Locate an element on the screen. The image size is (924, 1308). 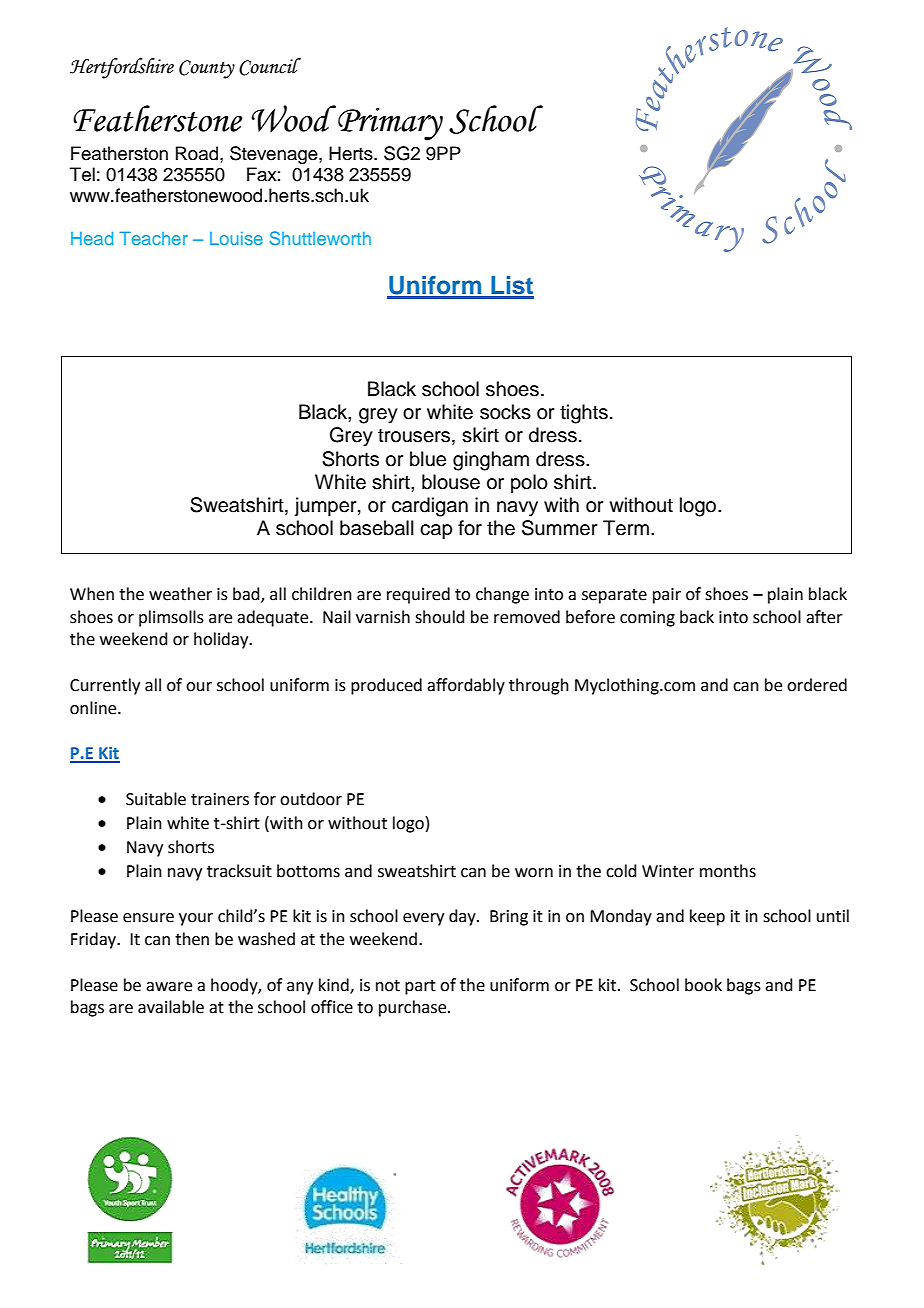
Term is located at coordinates (626, 528).
